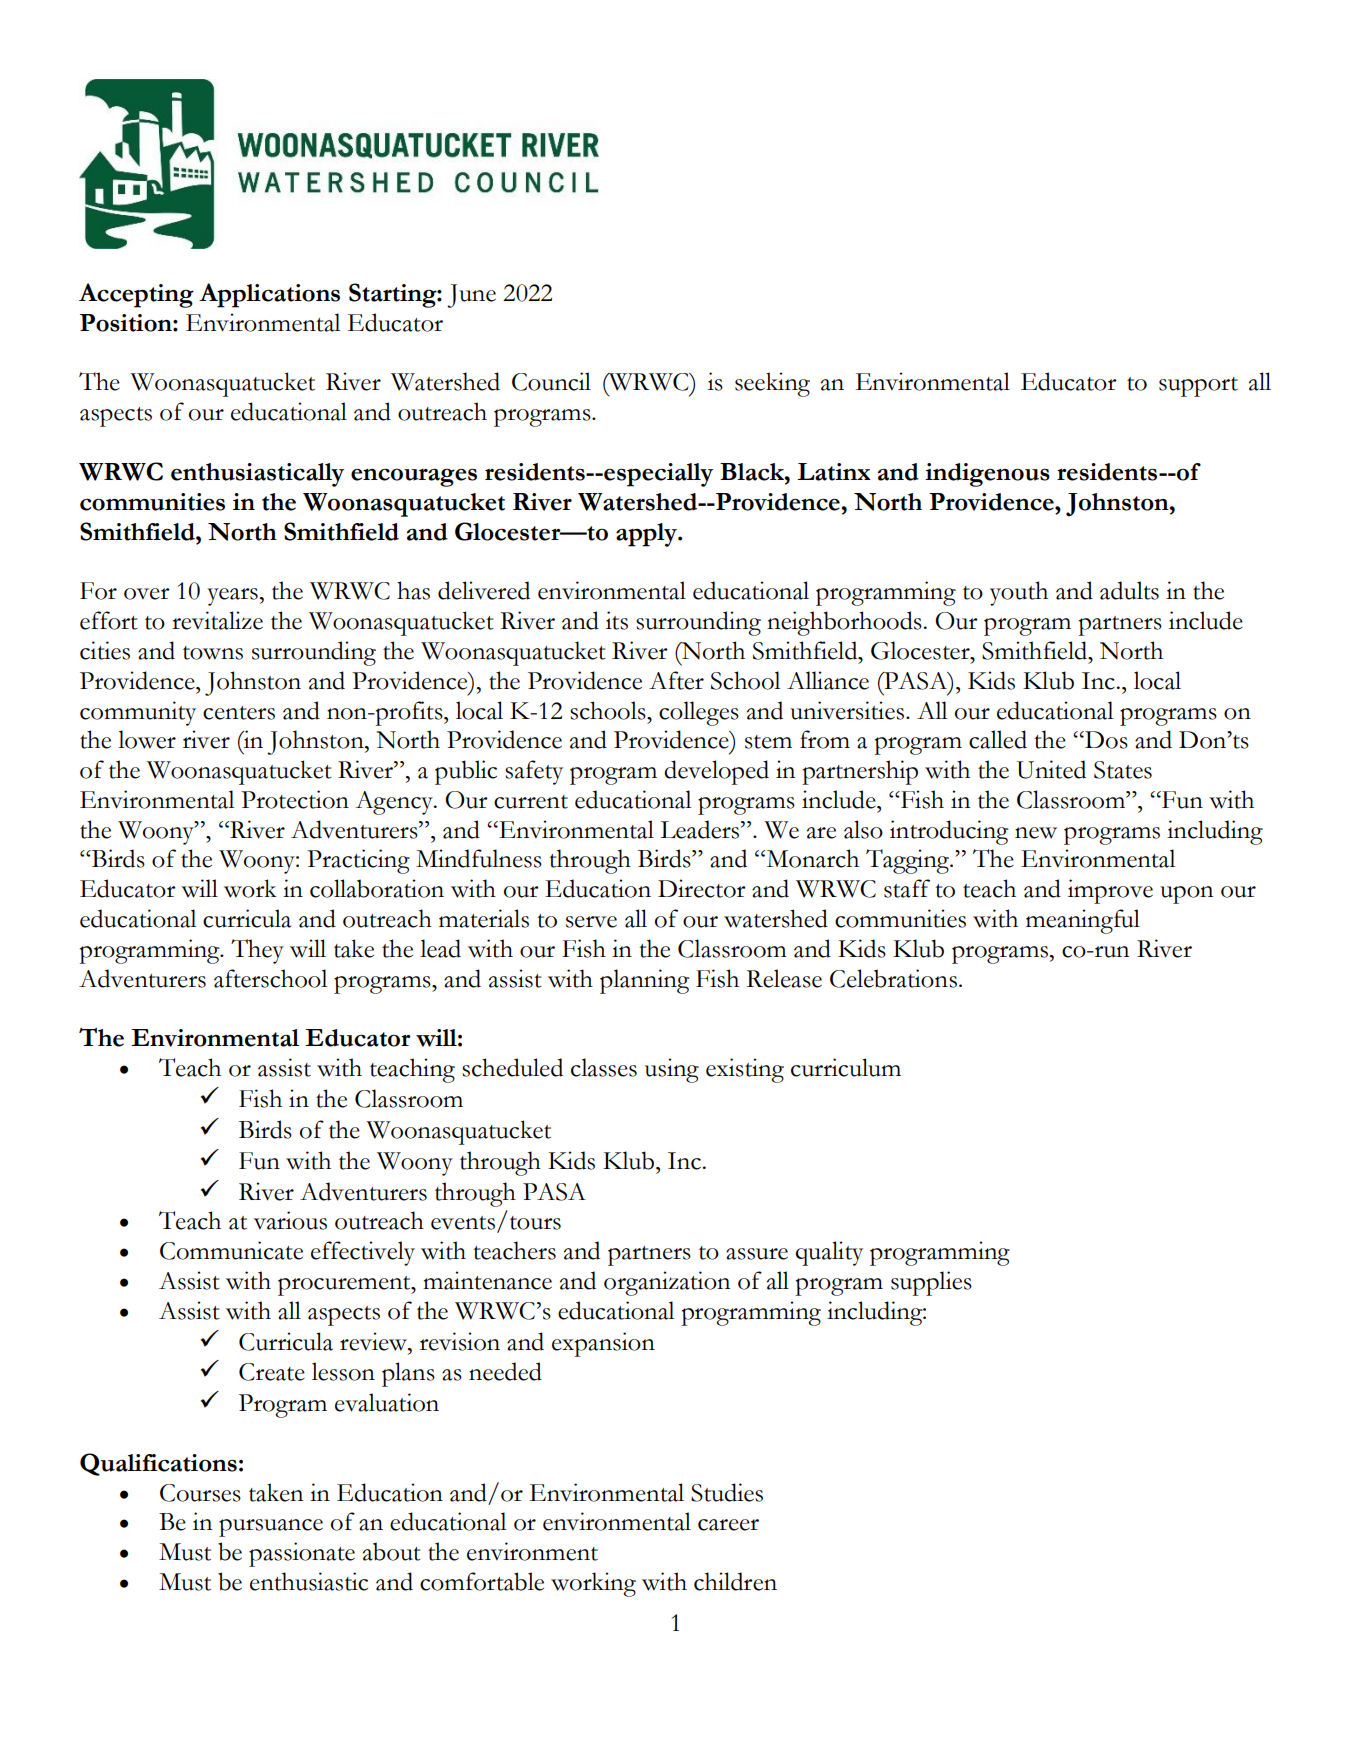  I want to click on organization, so click(667, 1283).
